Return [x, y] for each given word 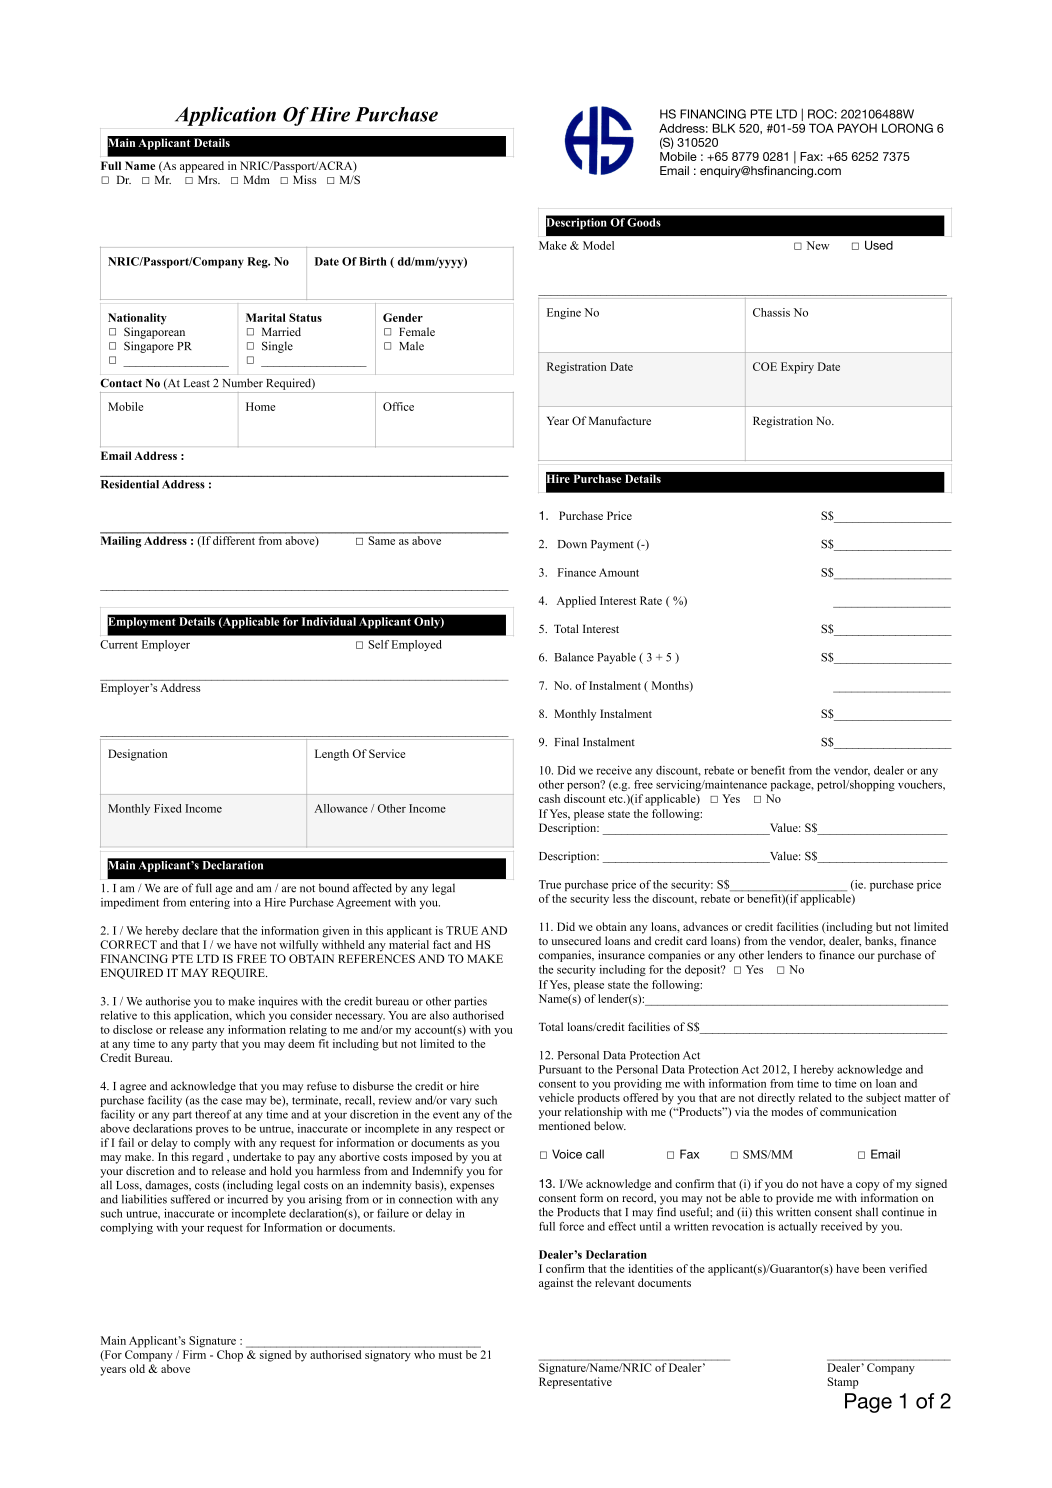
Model [598, 245]
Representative [575, 1383]
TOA [821, 128]
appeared [202, 167]
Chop [230, 1356]
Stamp [843, 1383]
